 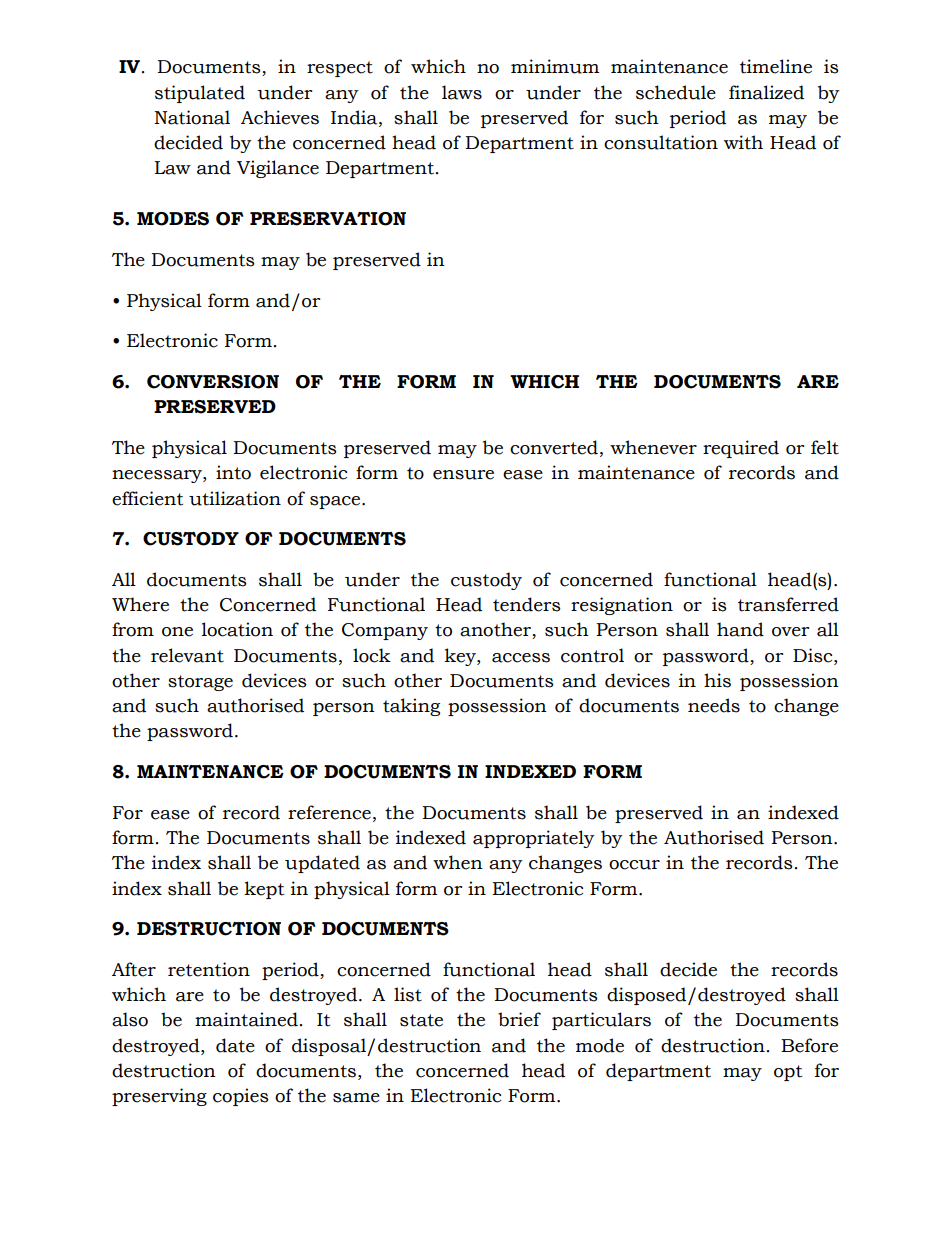 What do you see at coordinates (634, 865) in the screenshot?
I see `occur` at bounding box center [634, 865].
